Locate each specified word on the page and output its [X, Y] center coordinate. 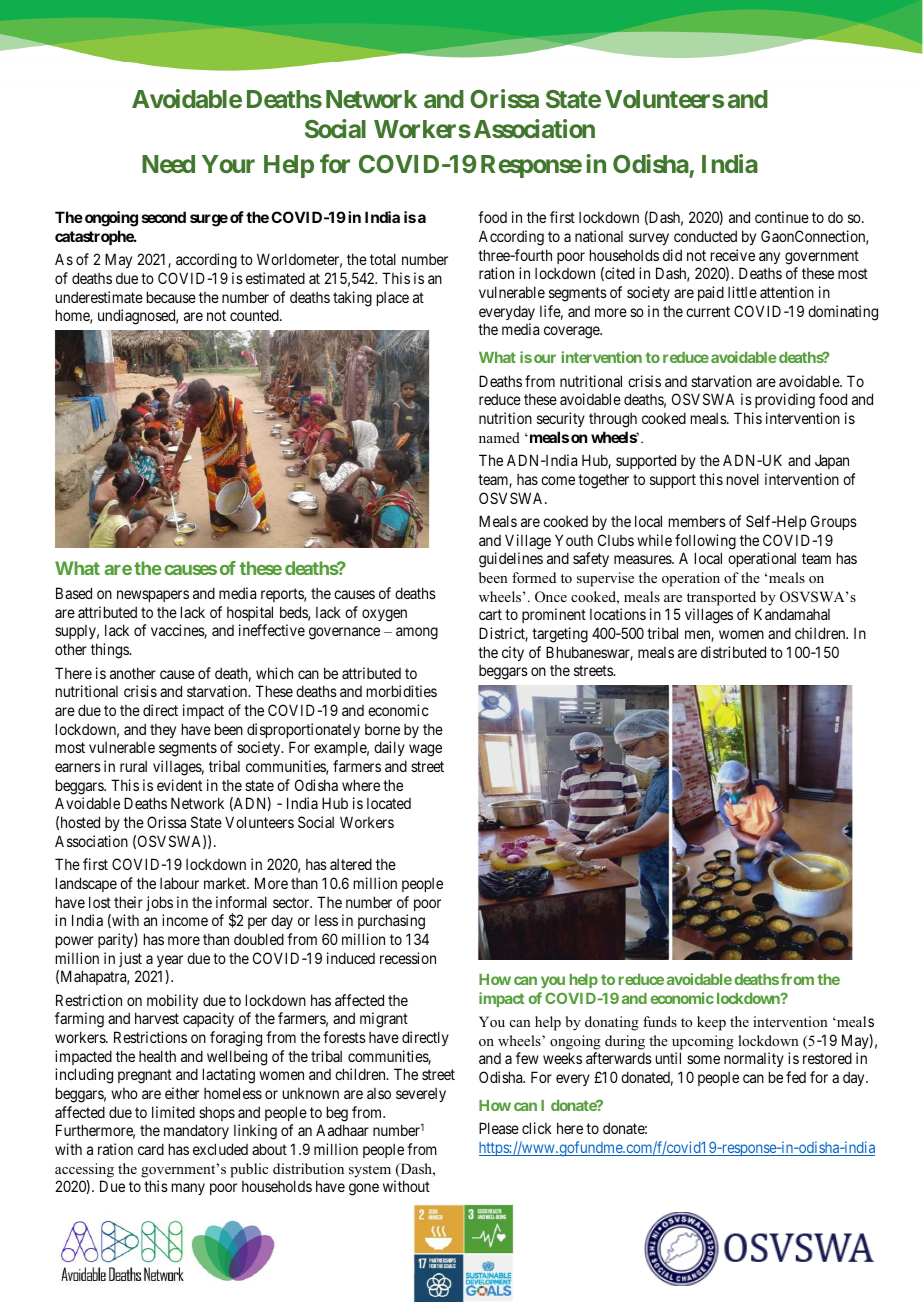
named [499, 437]
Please [499, 1128]
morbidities [402, 691]
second [164, 217]
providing [785, 401]
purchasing [391, 922]
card [151, 1149]
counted [255, 315]
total [383, 259]
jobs [159, 903]
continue [782, 217]
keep [711, 1023]
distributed [733, 652]
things [110, 651]
